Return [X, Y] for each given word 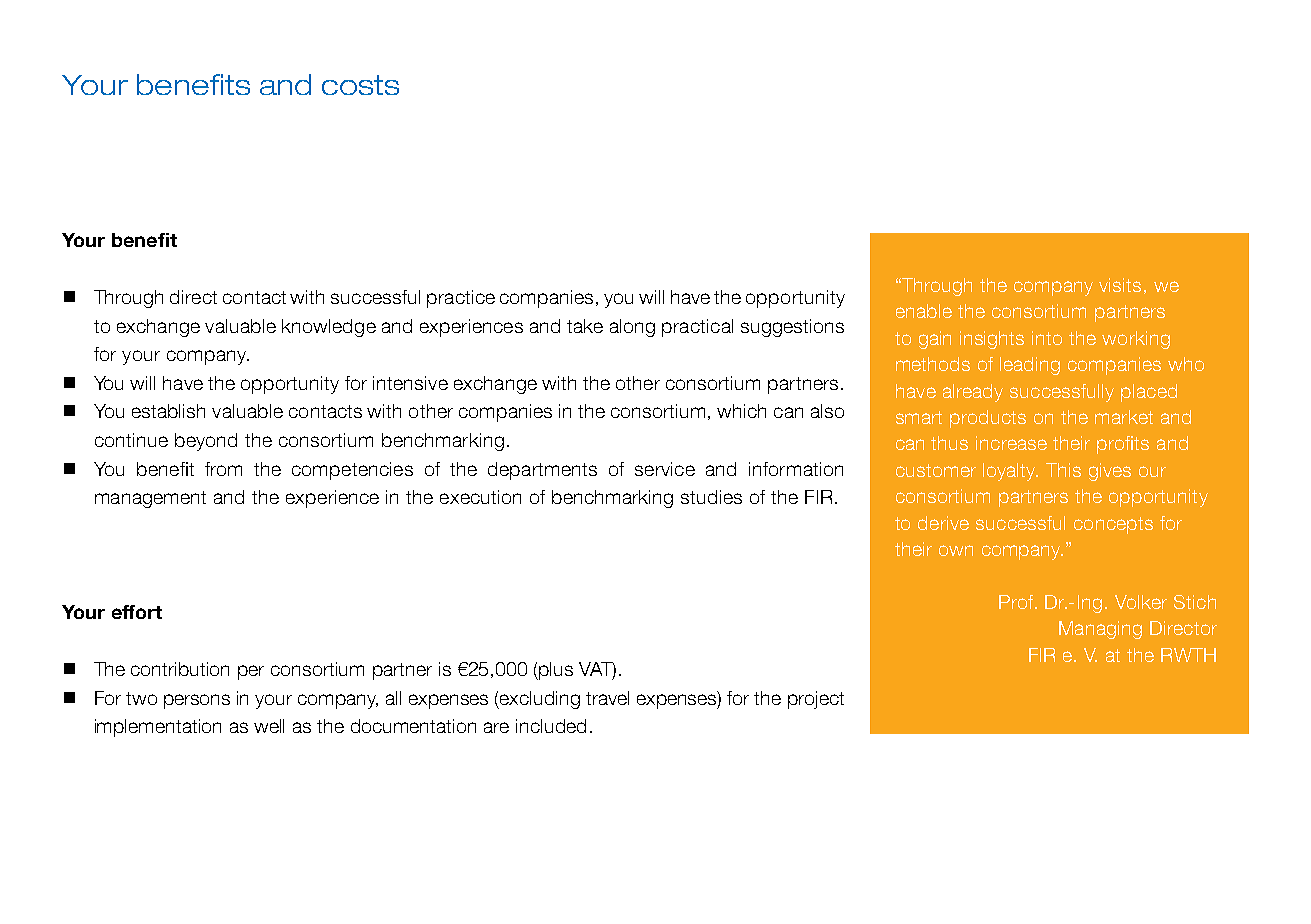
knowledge [329, 328]
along [632, 328]
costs [360, 85]
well [269, 726]
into [1047, 338]
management [150, 499]
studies [711, 497]
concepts [1113, 525]
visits [1120, 285]
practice [461, 299]
